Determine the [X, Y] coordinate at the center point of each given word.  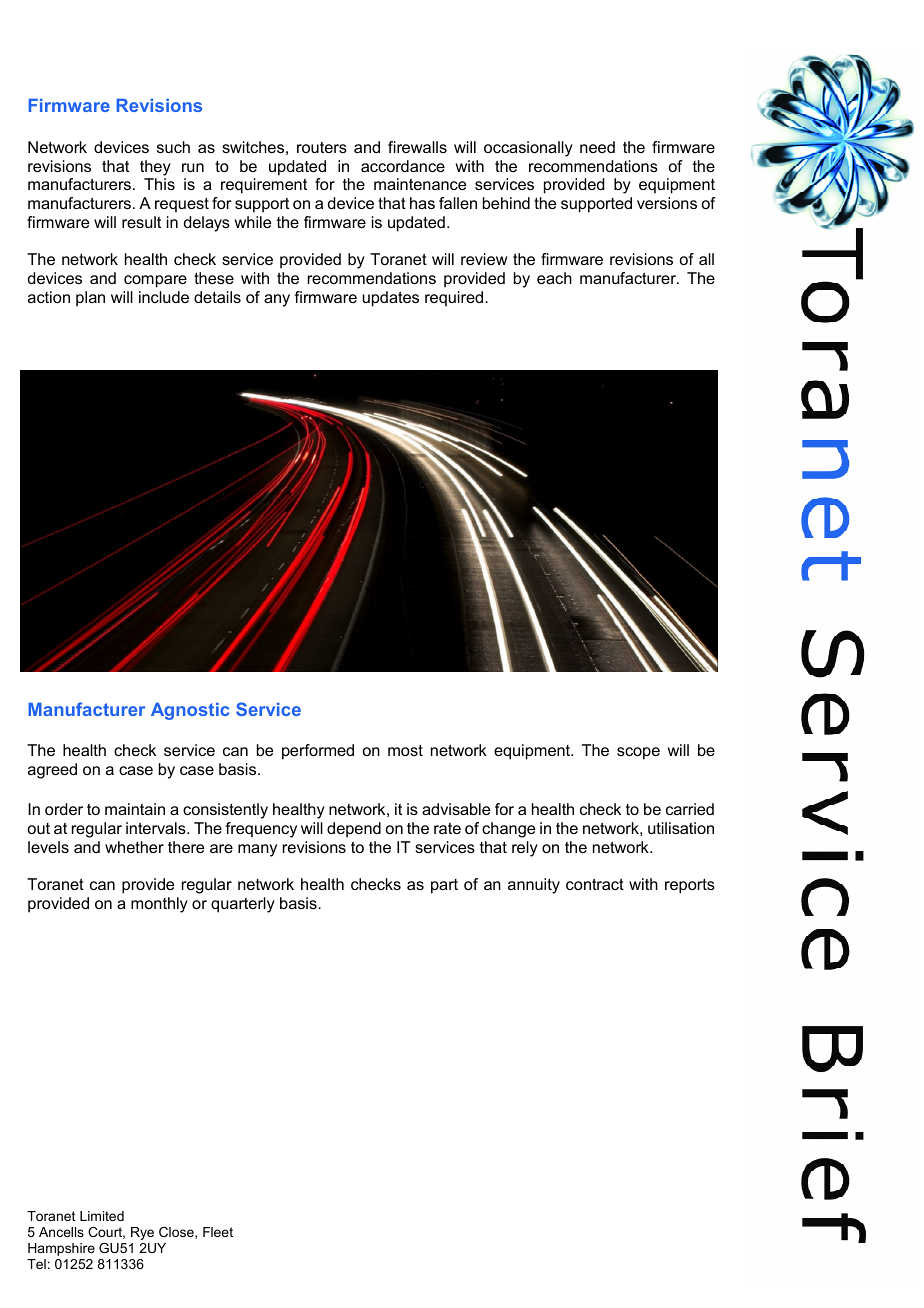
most [405, 750]
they [155, 168]
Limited [102, 1216]
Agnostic [190, 711]
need [597, 147]
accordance [403, 166]
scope [638, 753]
